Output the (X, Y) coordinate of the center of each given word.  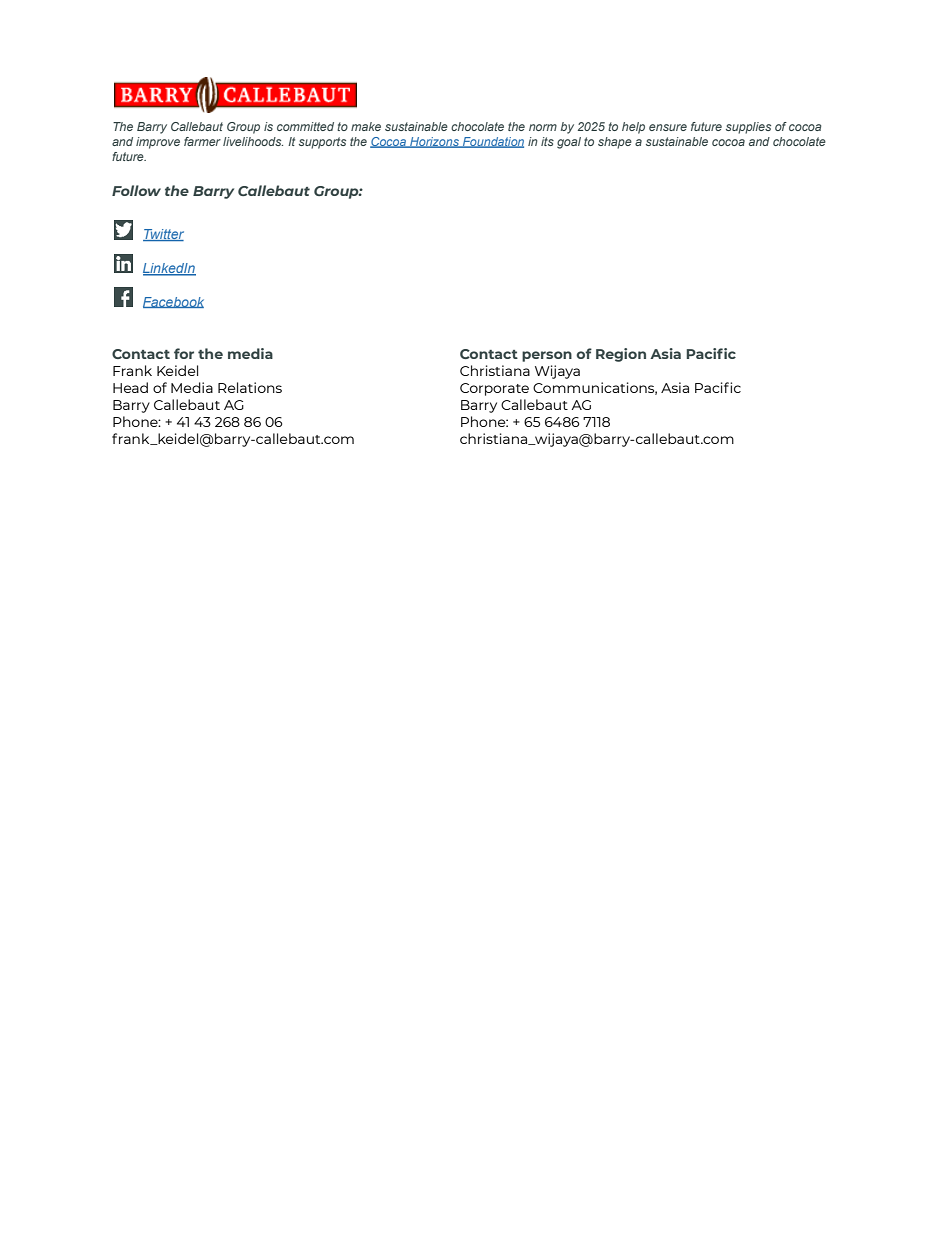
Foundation (492, 142)
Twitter (163, 235)
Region (621, 355)
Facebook (173, 302)
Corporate (494, 389)
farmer (202, 141)
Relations (250, 387)
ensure (668, 127)
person (547, 356)
